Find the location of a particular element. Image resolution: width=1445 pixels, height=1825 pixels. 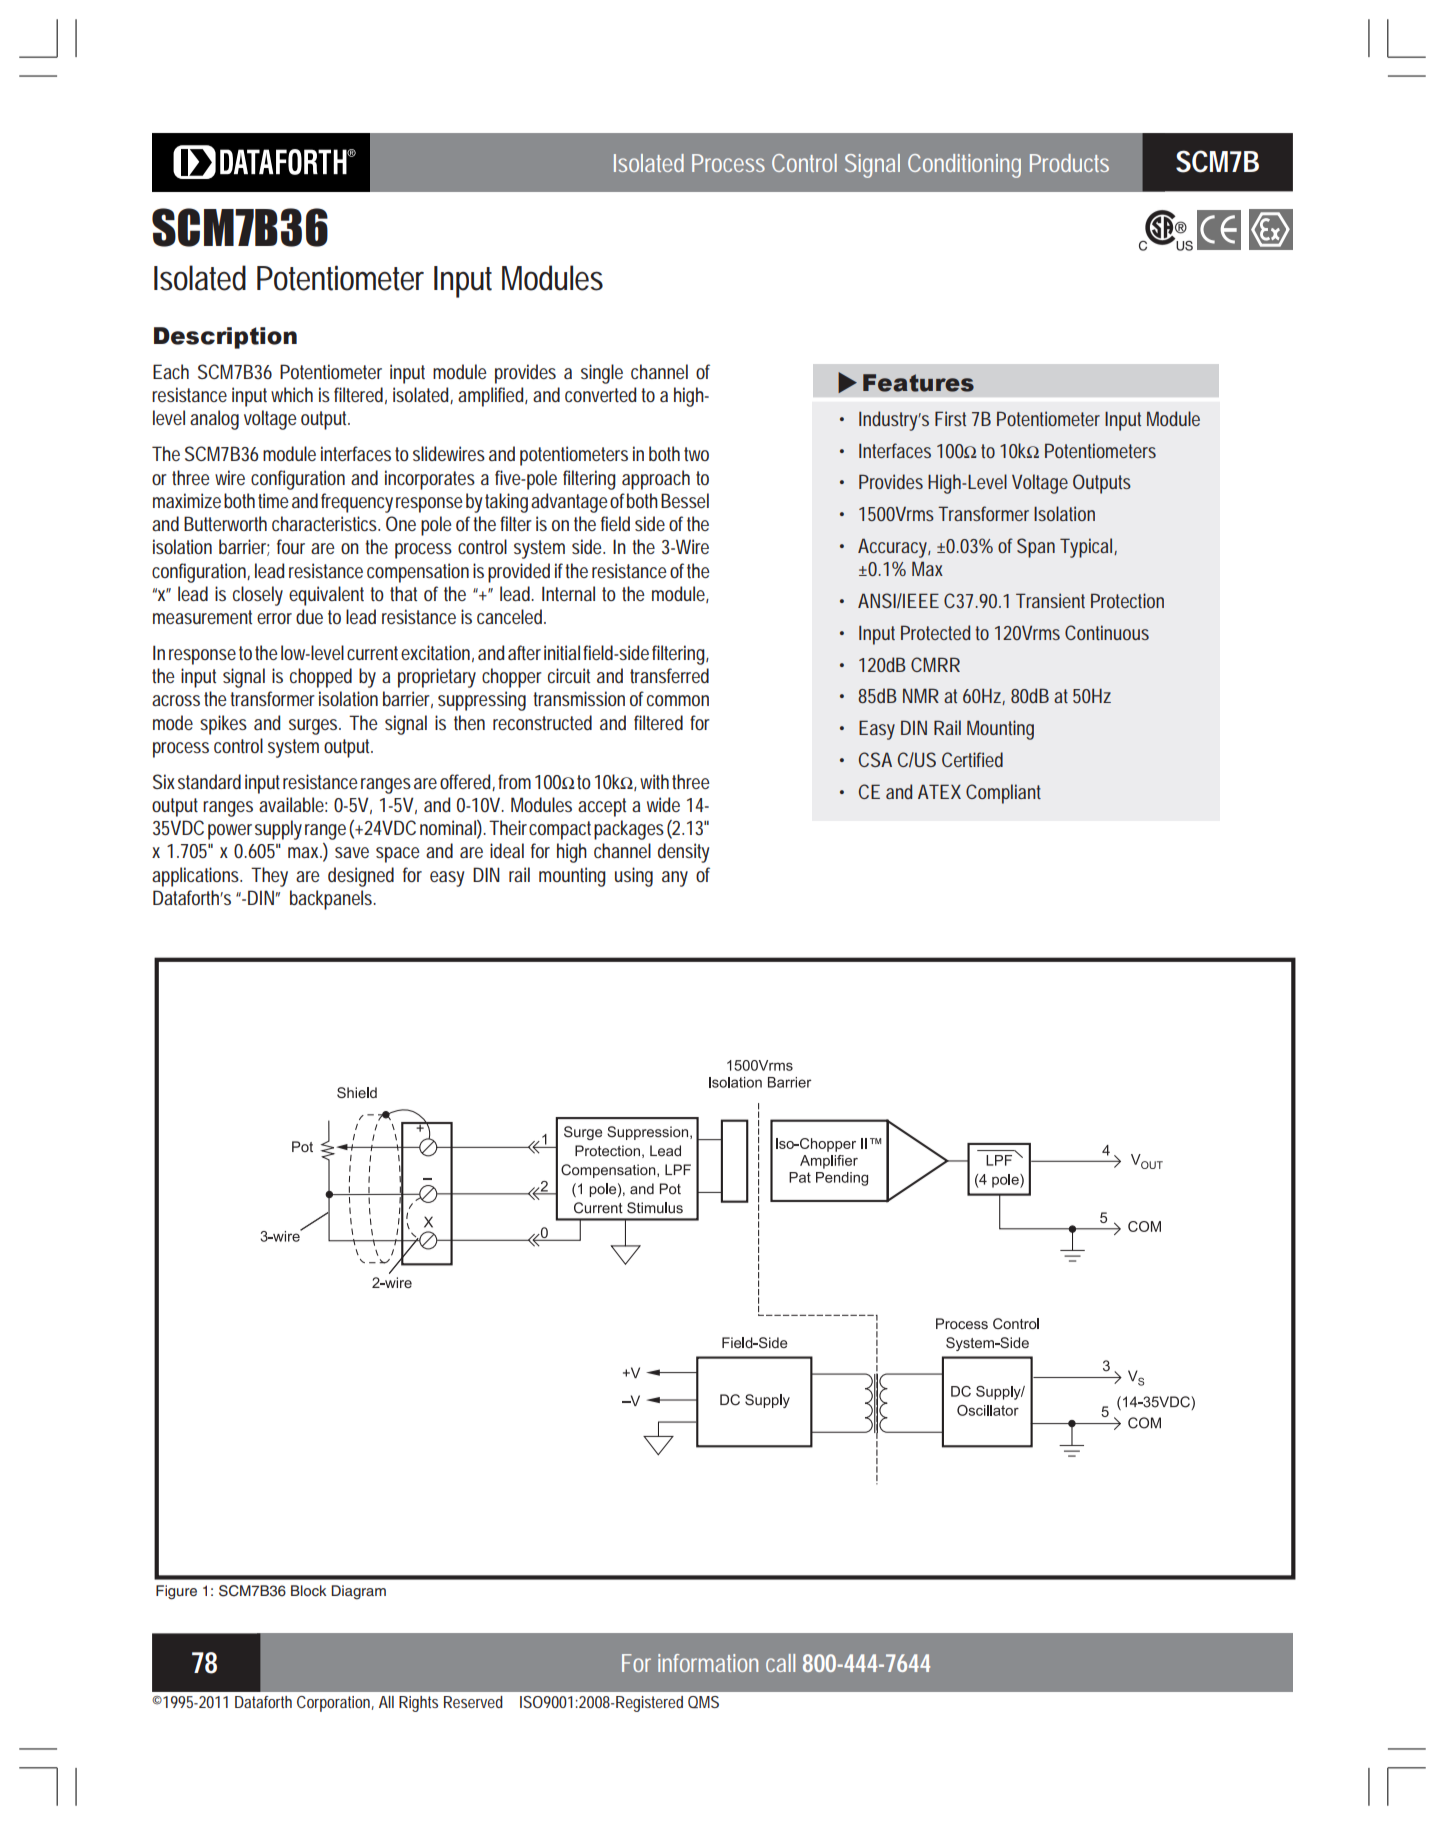

Internal is located at coordinates (568, 593).
